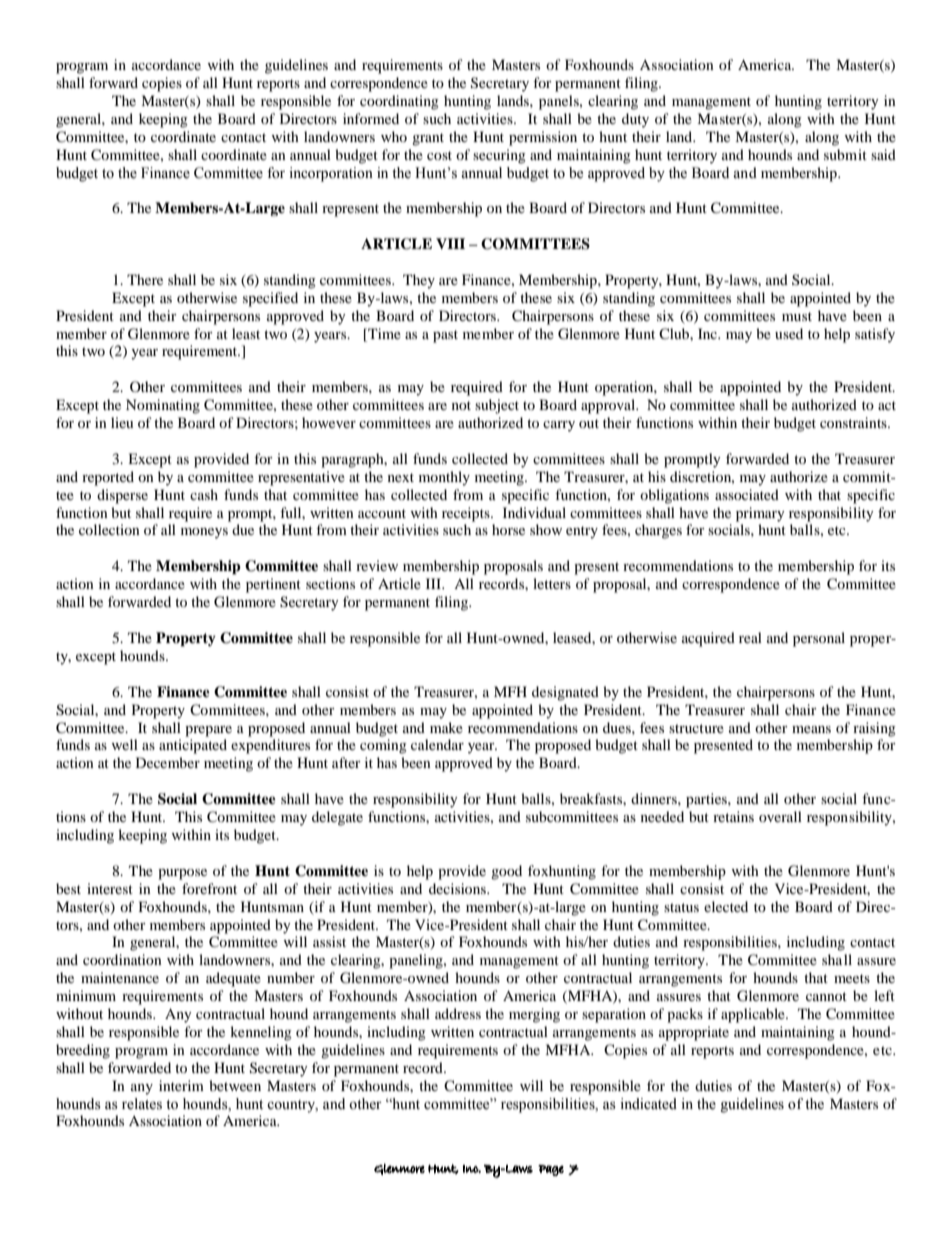 The image size is (952, 1233). I want to click on Page, so click(551, 1170).
